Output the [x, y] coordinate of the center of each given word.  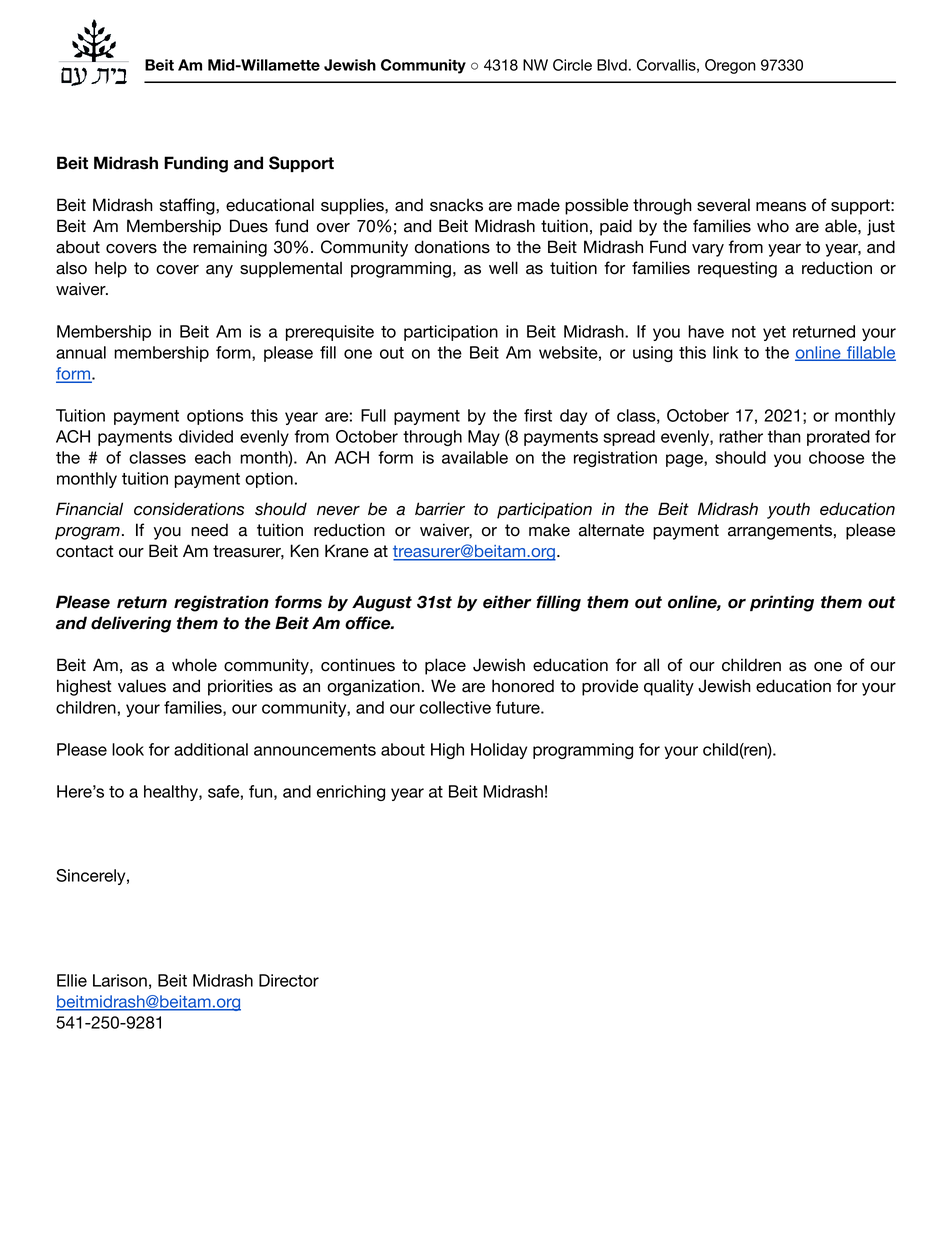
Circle [572, 65]
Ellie [72, 980]
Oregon [730, 66]
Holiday [499, 751]
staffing [188, 206]
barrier [440, 509]
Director [289, 980]
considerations [189, 509]
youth [788, 510]
